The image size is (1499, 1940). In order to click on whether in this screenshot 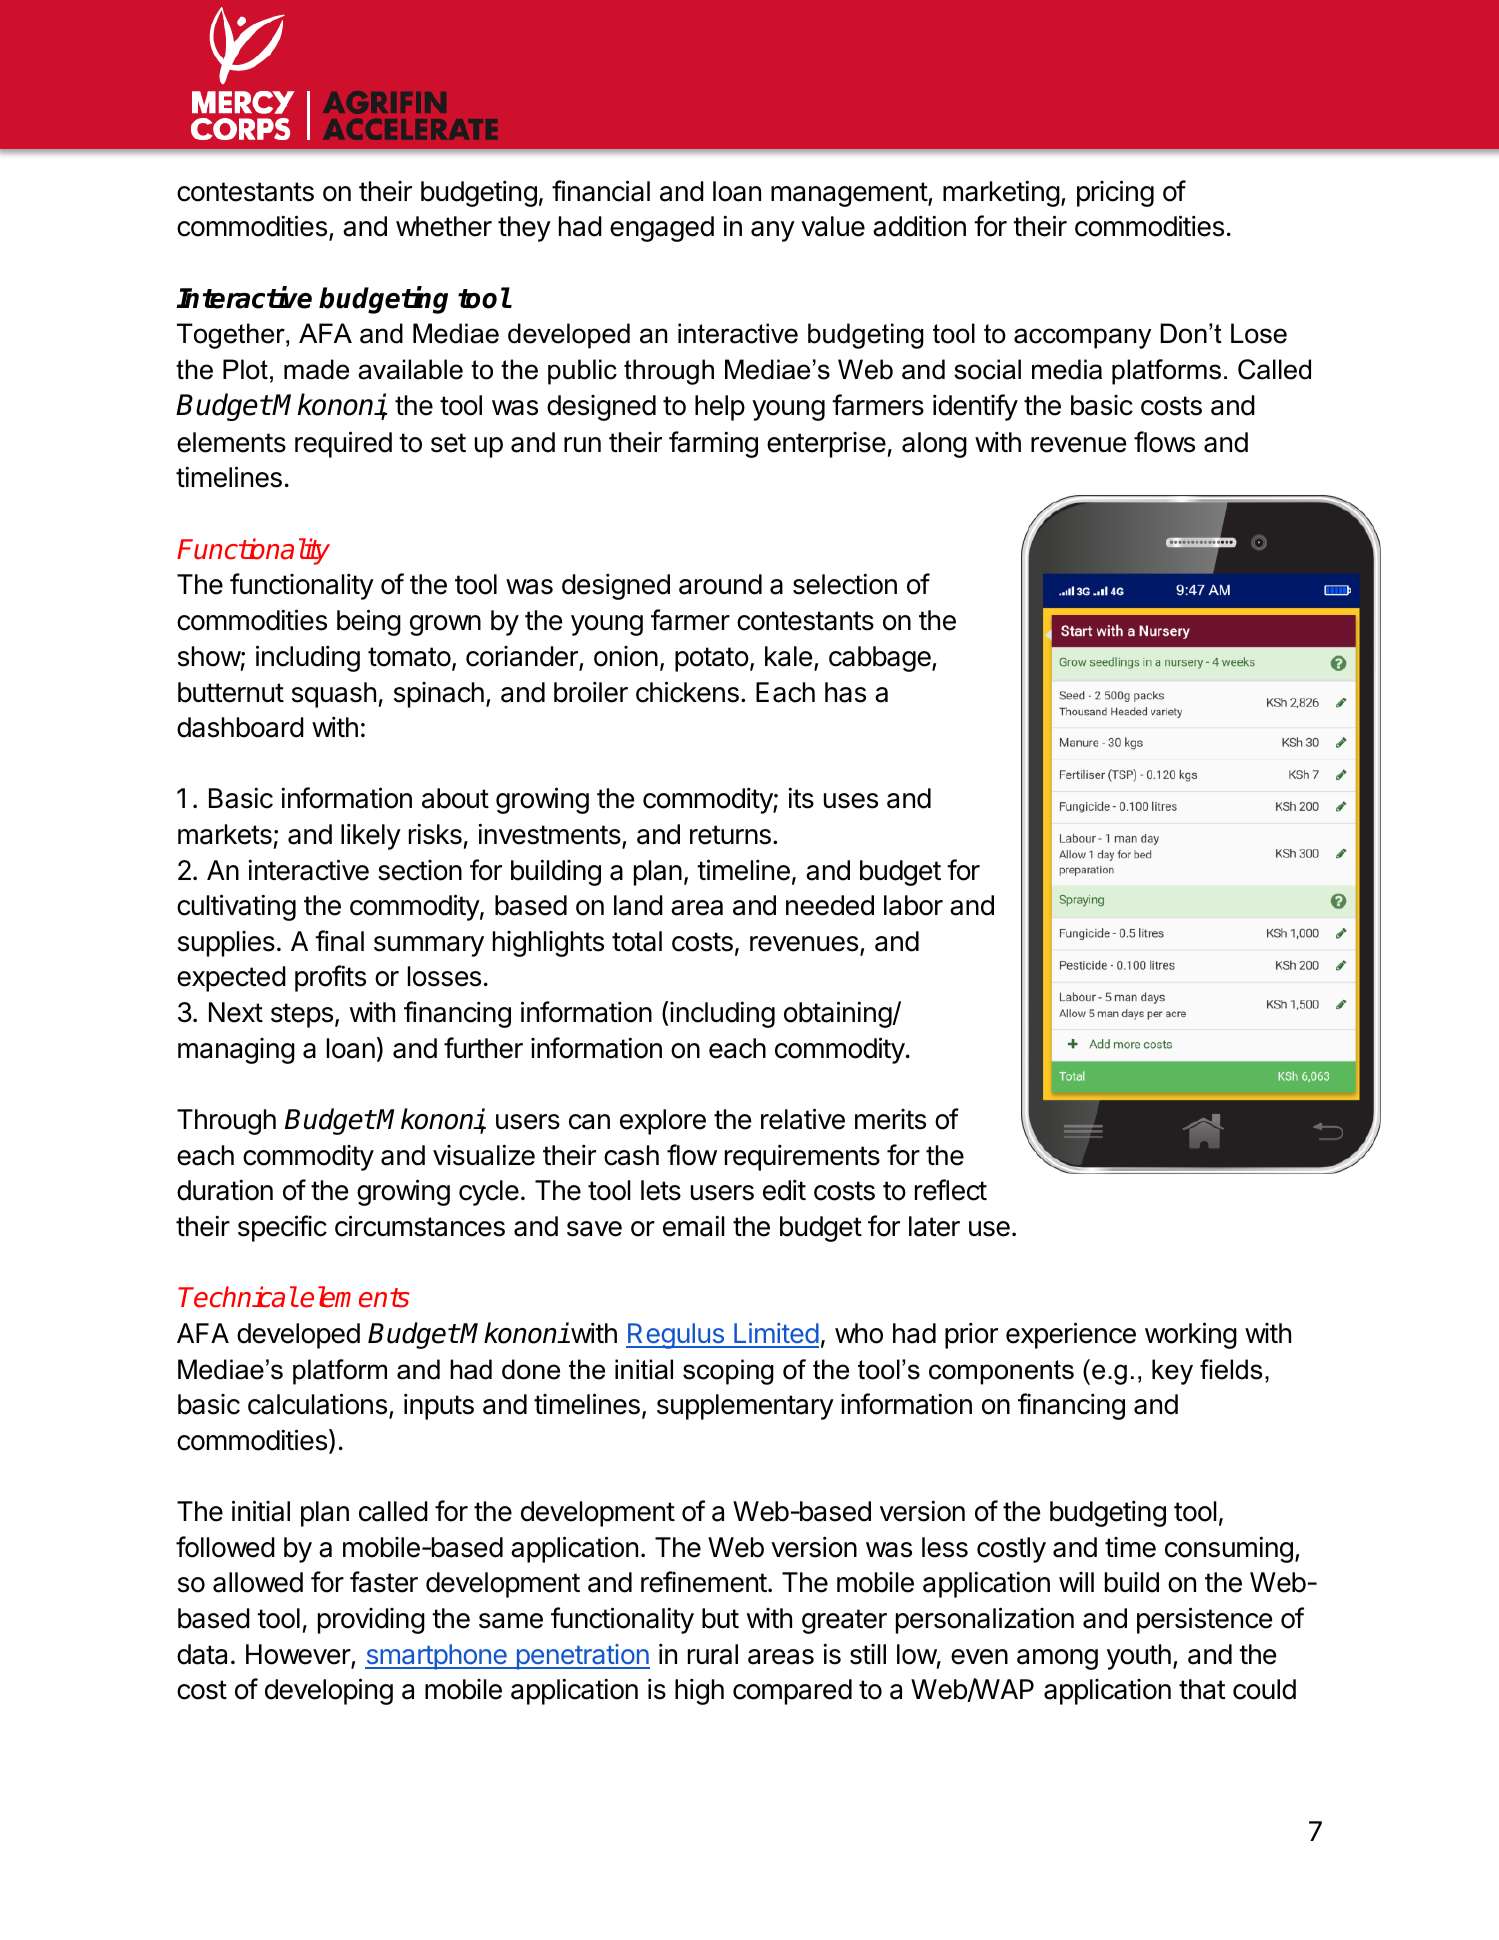, I will do `click(444, 226)`.
